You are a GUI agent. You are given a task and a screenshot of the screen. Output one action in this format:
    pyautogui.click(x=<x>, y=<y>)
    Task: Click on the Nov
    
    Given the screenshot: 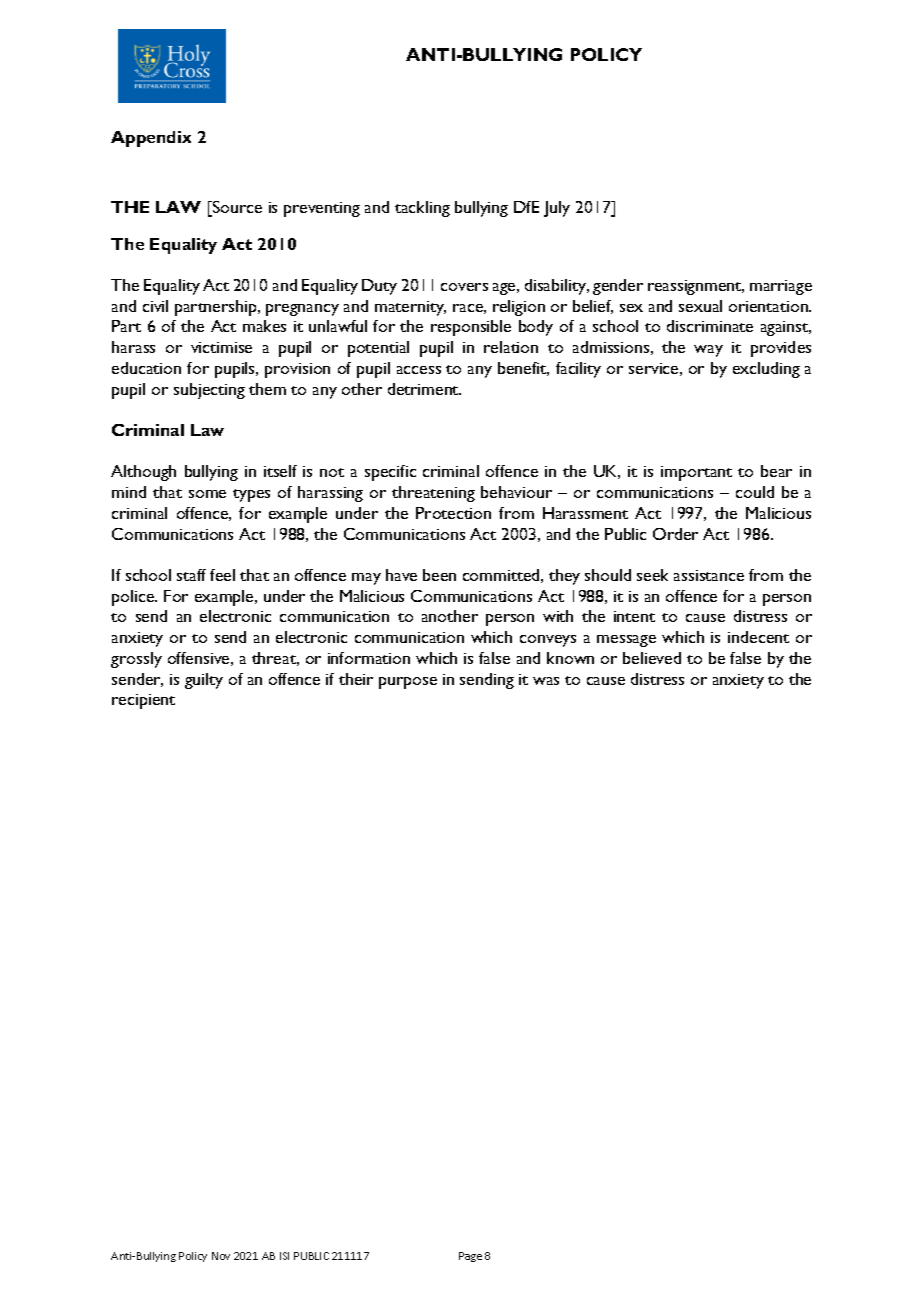 What is the action you would take?
    pyautogui.click(x=221, y=1256)
